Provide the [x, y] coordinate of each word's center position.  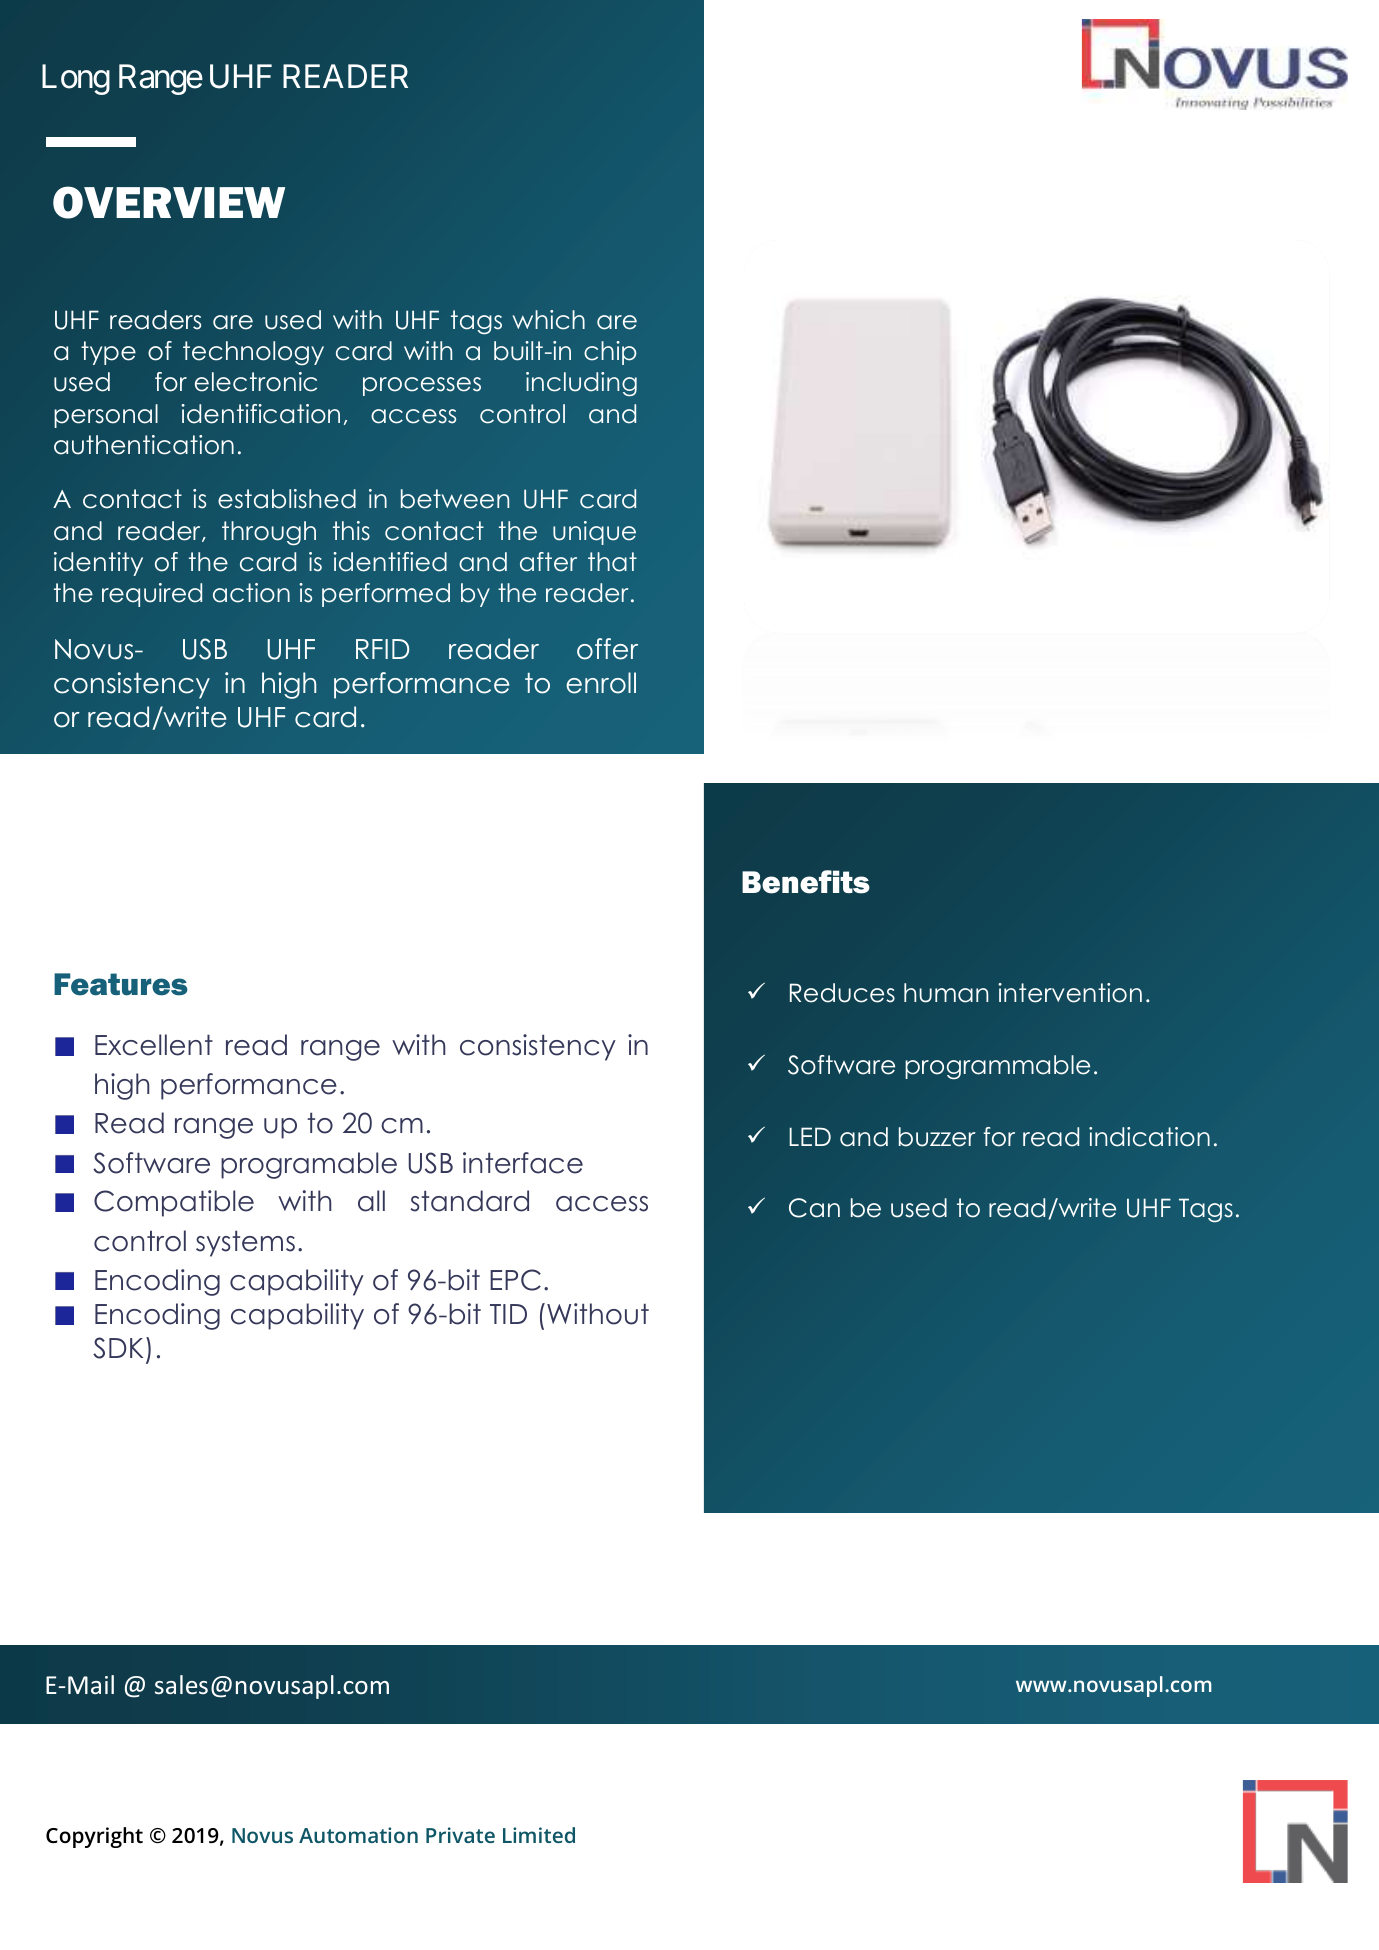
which [548, 320]
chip [610, 353]
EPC [515, 1280]
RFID [382, 649]
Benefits [806, 882]
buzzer [937, 1137]
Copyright [94, 1837]
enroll [601, 683]
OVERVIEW [169, 202]
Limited [539, 1835]
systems [245, 1244]
